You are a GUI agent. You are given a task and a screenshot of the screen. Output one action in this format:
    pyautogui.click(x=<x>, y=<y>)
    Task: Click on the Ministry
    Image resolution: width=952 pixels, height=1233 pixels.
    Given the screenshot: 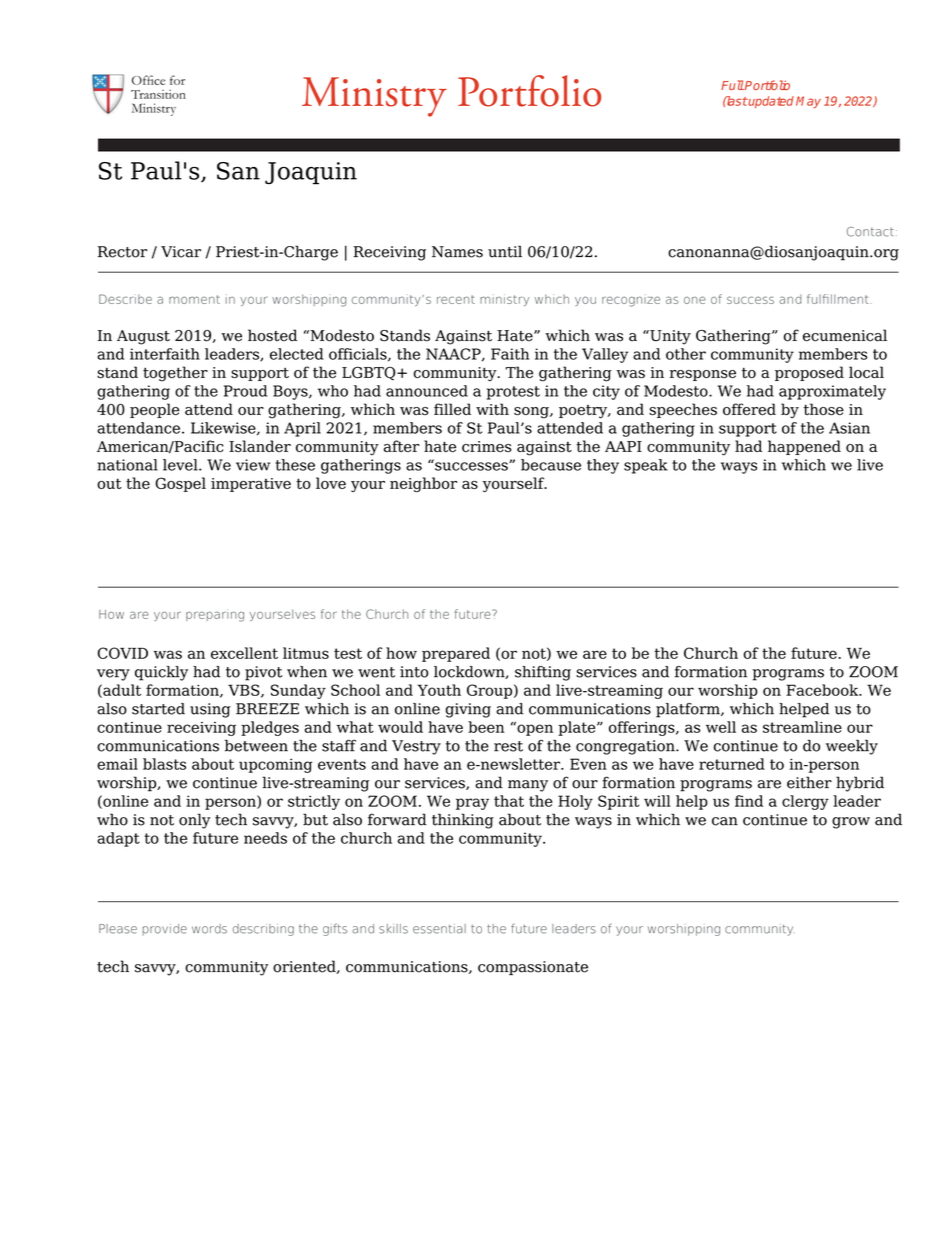 What is the action you would take?
    pyautogui.click(x=374, y=97)
